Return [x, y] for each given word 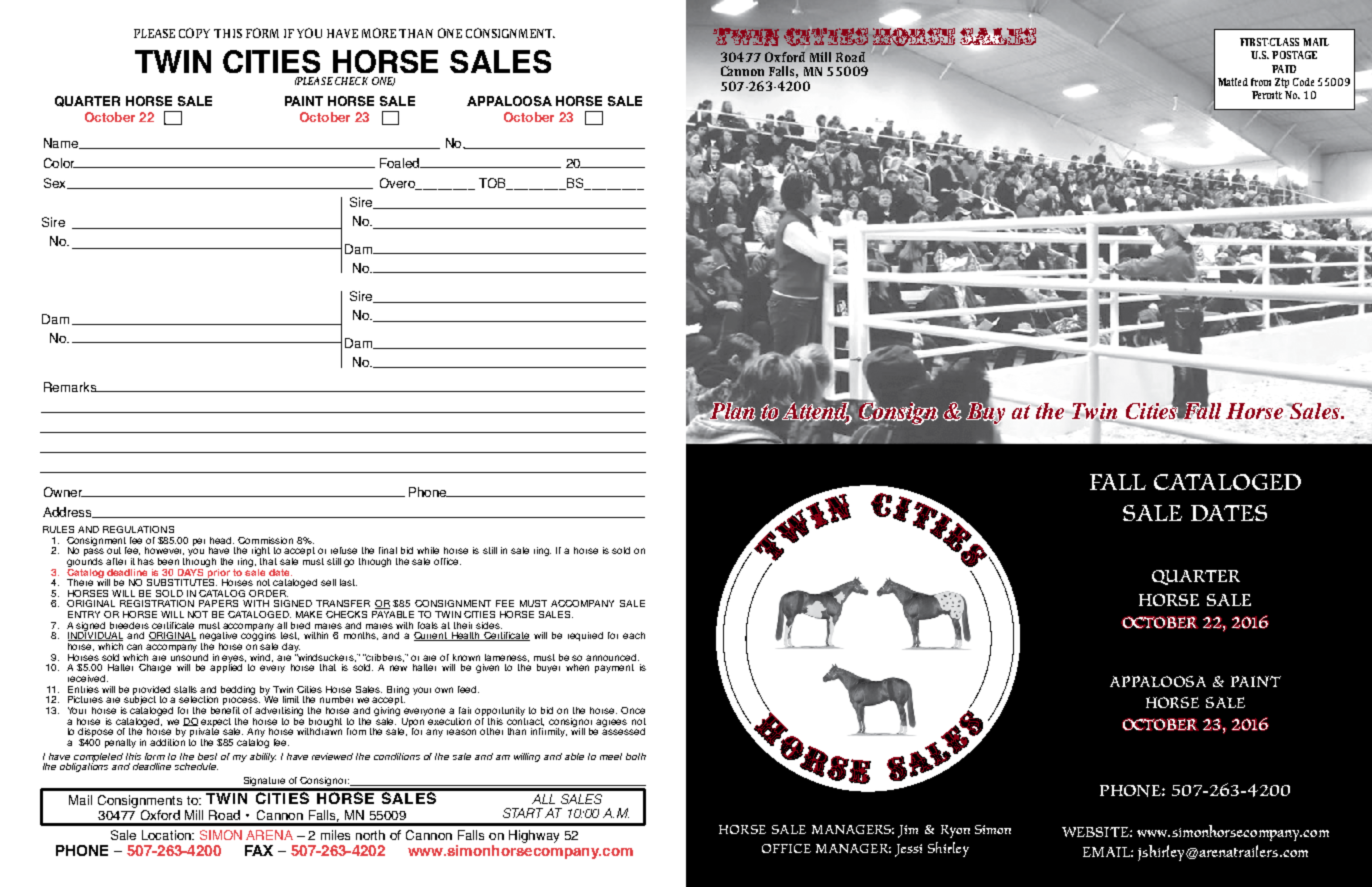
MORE [379, 33]
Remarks [71, 387]
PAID [1284, 69]
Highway [534, 836]
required [585, 636]
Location [167, 835]
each [634, 635]
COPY [194, 33]
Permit [1267, 95]
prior [218, 573]
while [428, 550]
